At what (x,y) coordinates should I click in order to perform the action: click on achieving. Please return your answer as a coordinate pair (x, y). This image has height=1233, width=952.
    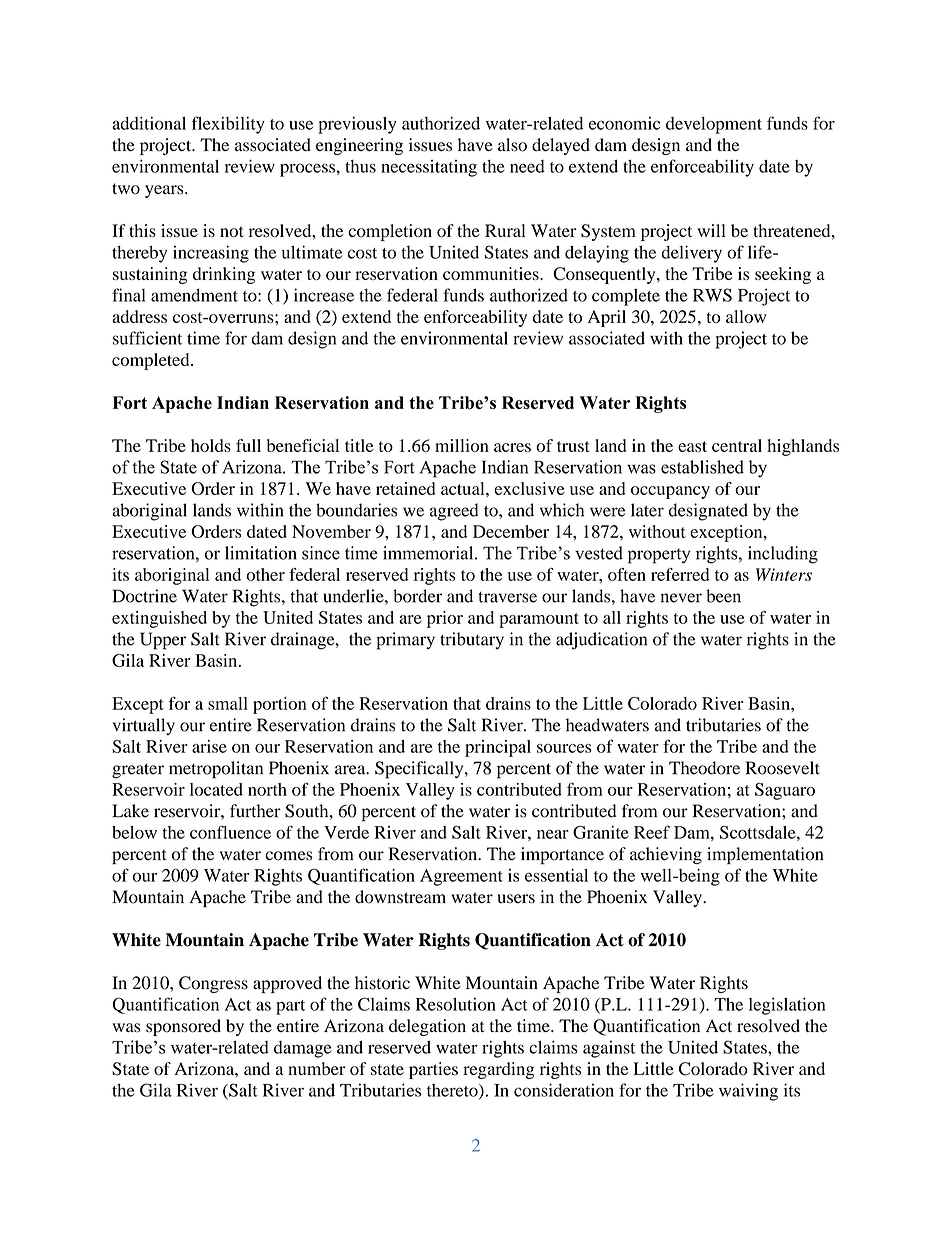
    Looking at the image, I should click on (666, 855).
